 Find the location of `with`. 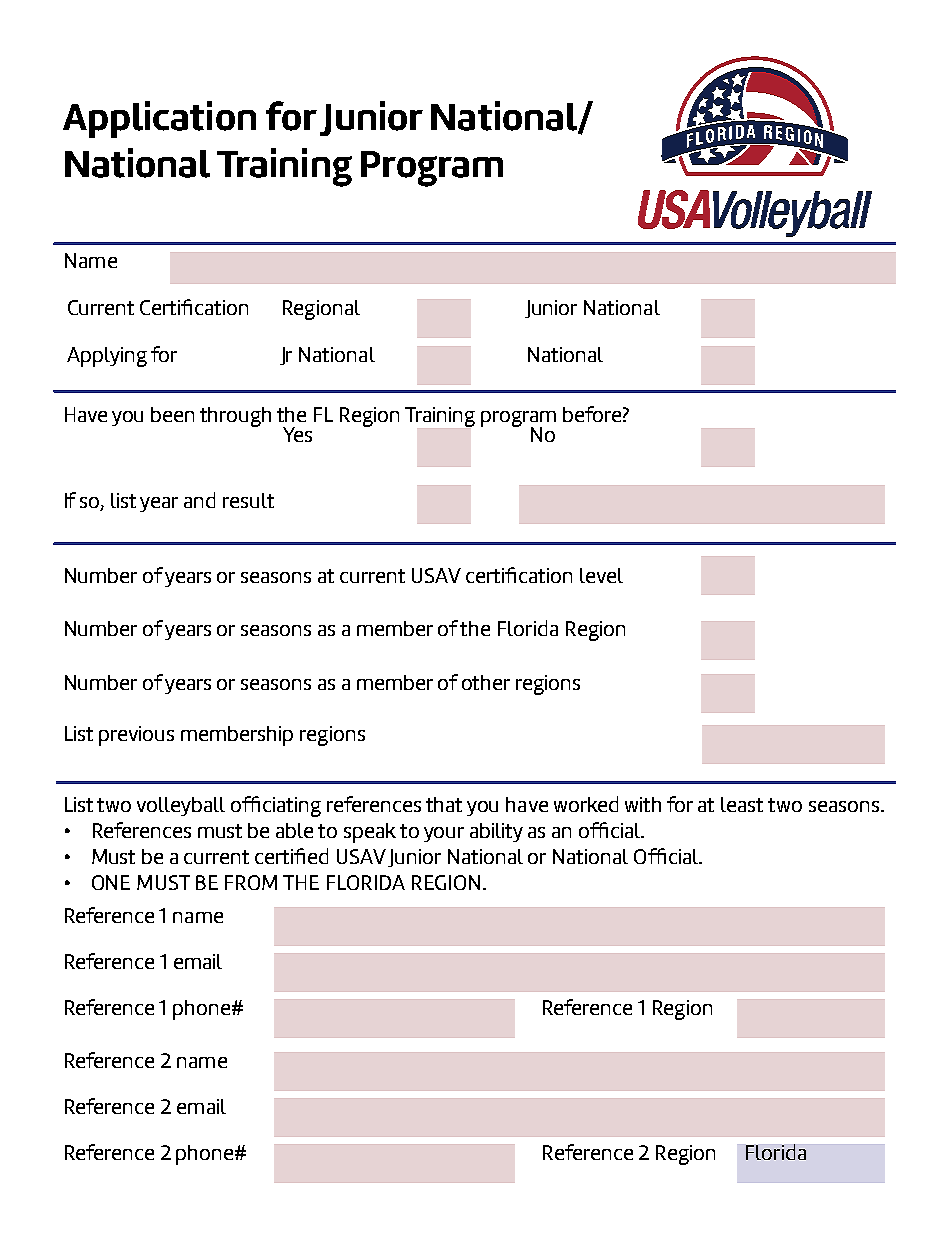

with is located at coordinates (643, 804).
